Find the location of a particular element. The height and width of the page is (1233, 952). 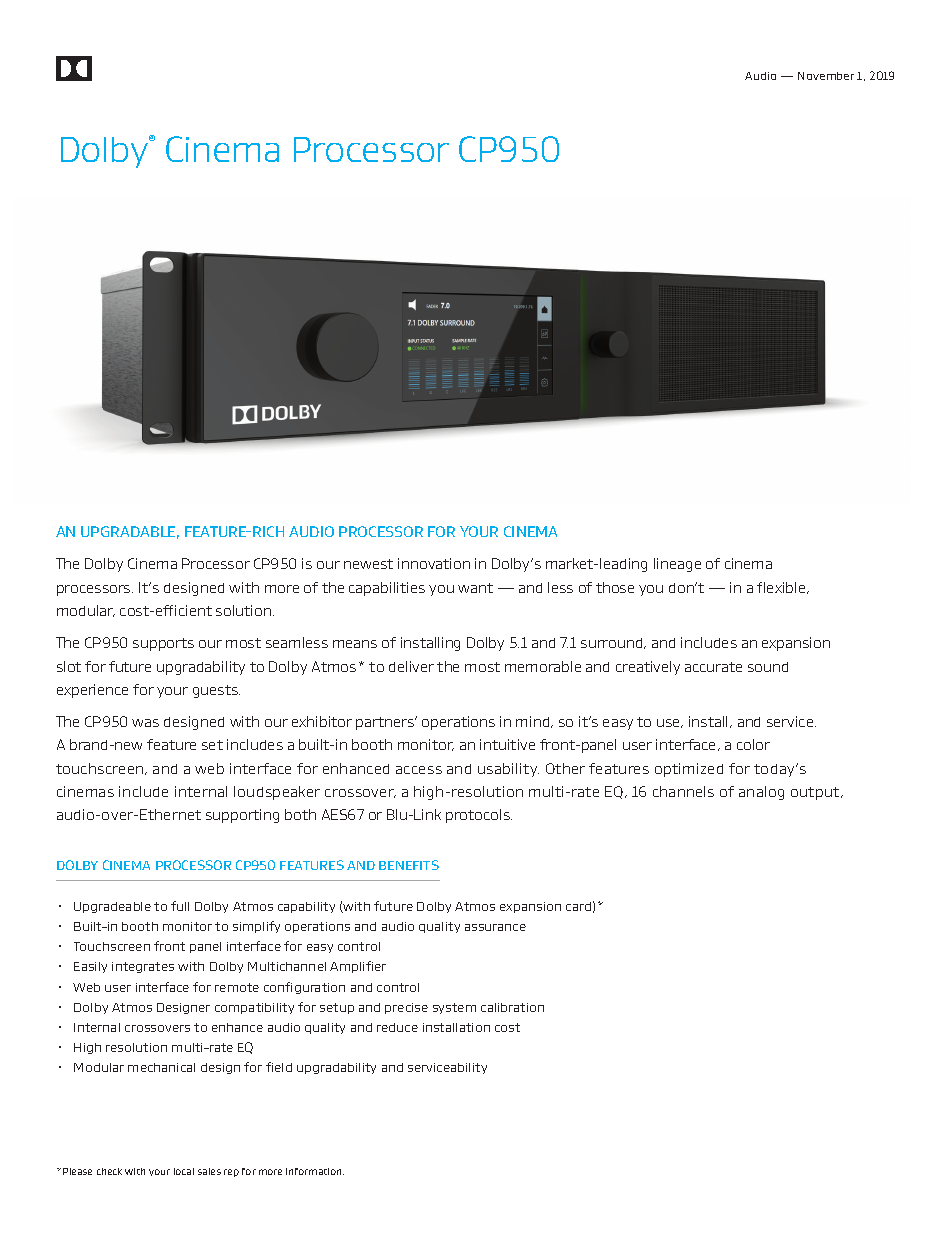

supports is located at coordinates (163, 644).
